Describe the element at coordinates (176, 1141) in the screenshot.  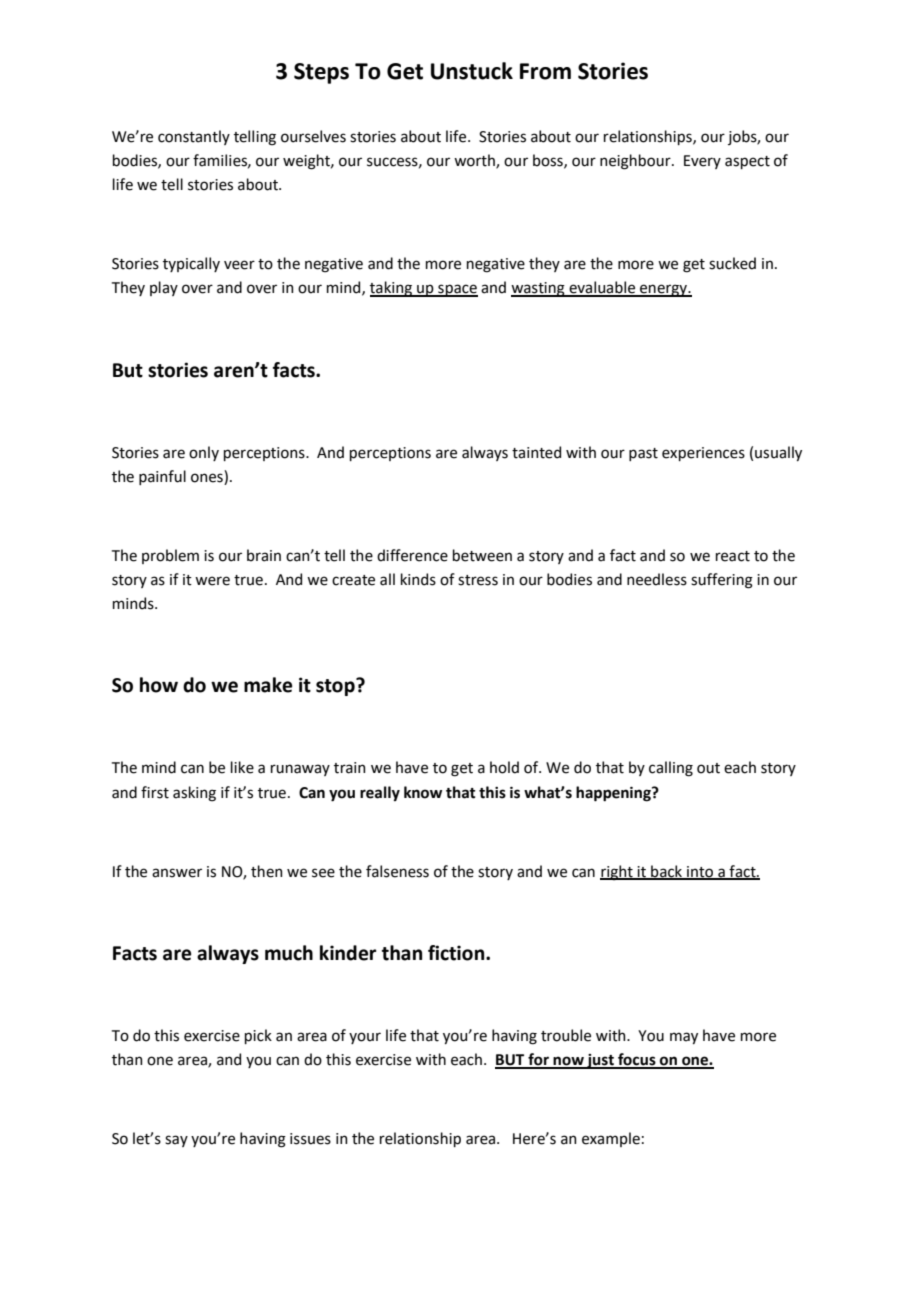
I see `say` at that location.
